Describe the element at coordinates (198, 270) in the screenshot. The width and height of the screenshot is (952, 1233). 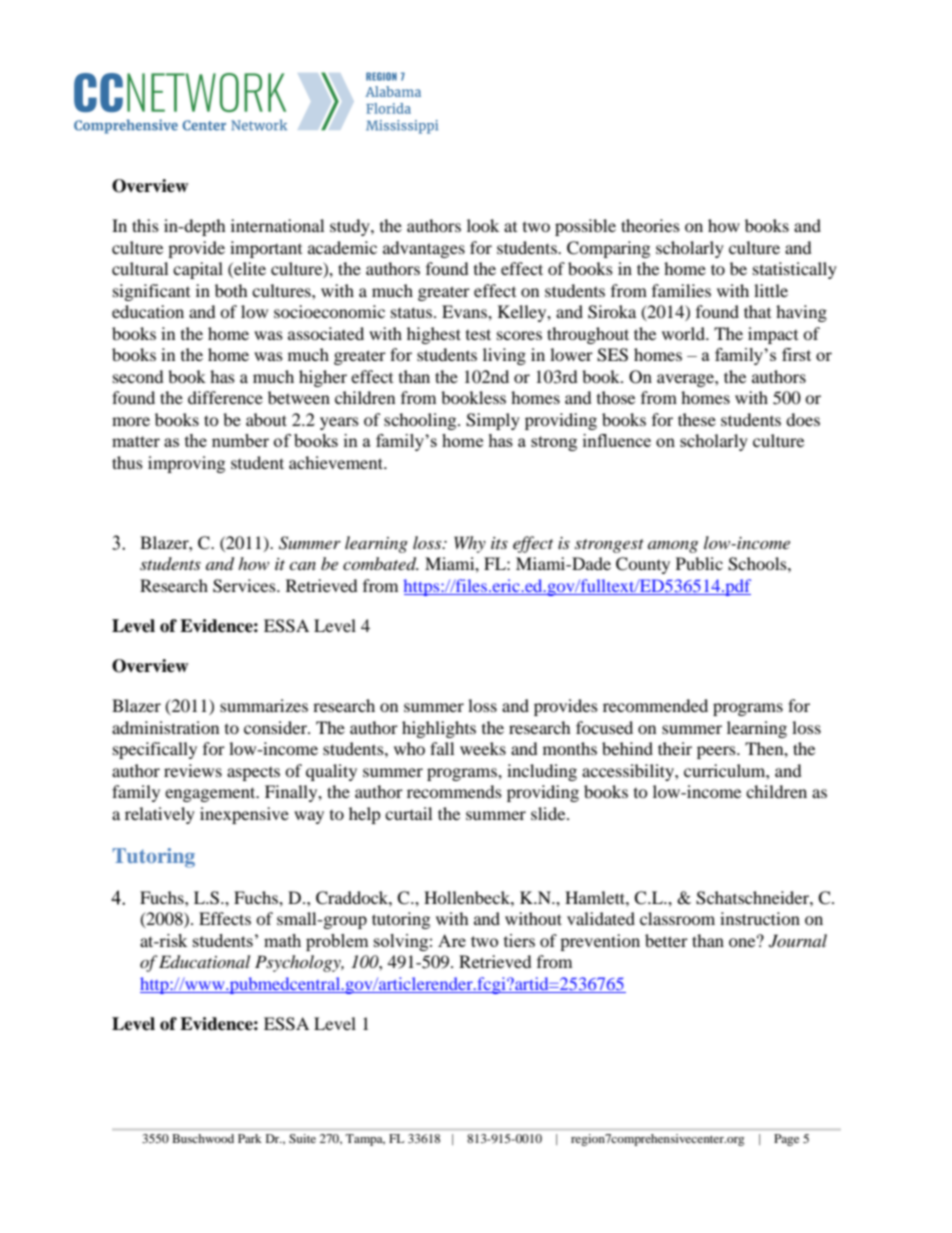
I see `capital` at that location.
